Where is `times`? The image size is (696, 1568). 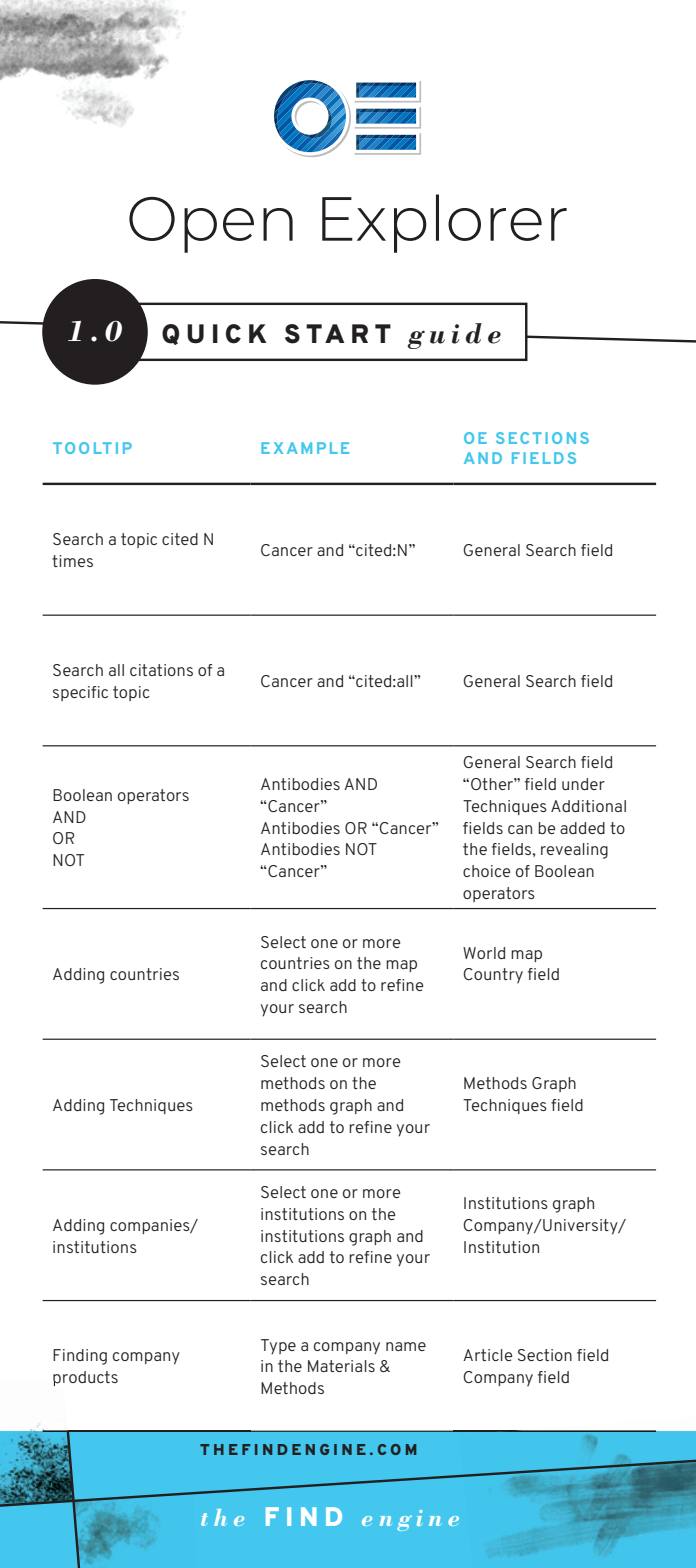
times is located at coordinates (72, 561).
